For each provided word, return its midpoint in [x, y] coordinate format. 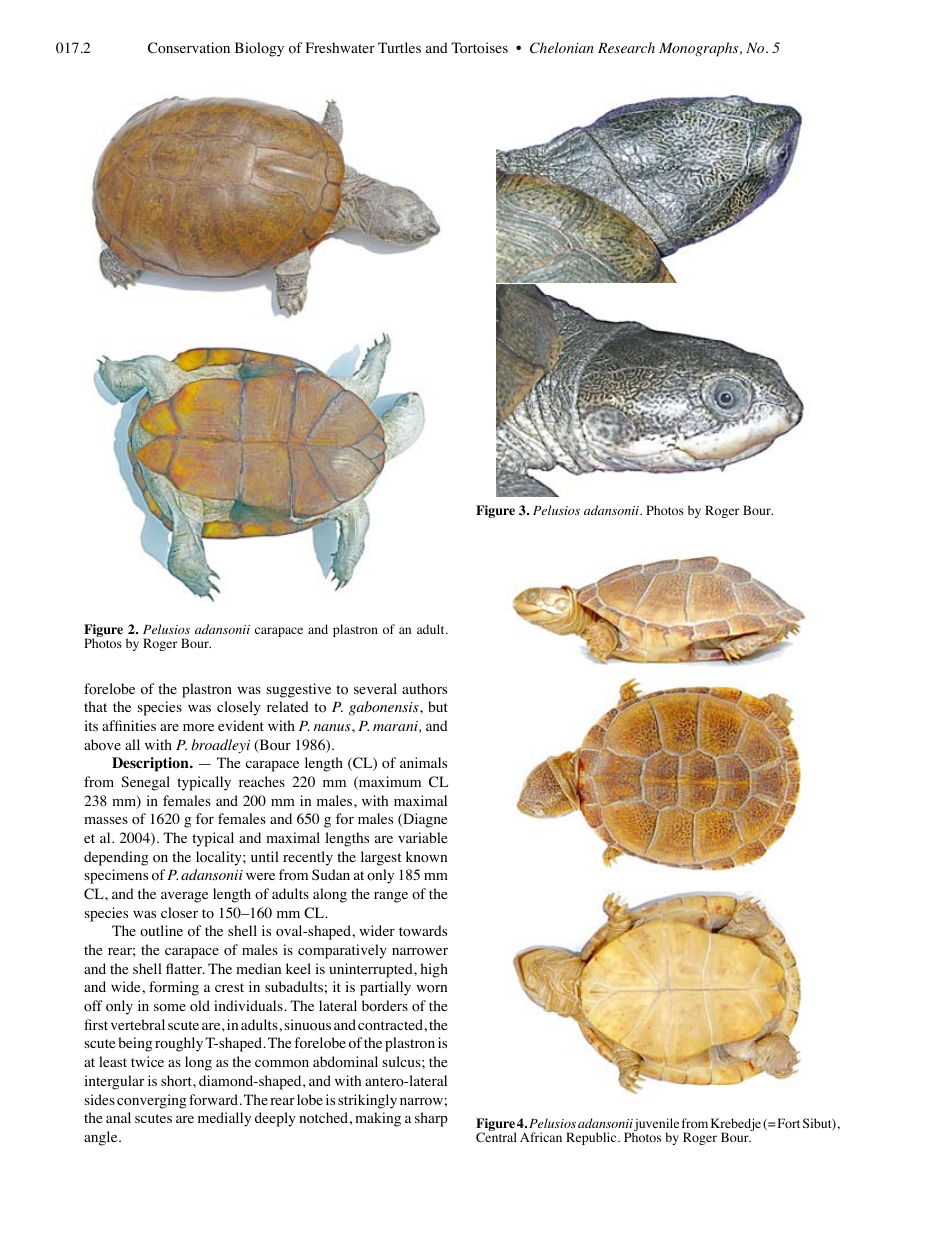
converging [152, 1101]
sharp [431, 1119]
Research [626, 47]
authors [424, 689]
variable [422, 837]
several [375, 688]
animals [423, 762]
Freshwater [340, 47]
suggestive [299, 690]
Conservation [189, 48]
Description [151, 764]
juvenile [656, 1126]
